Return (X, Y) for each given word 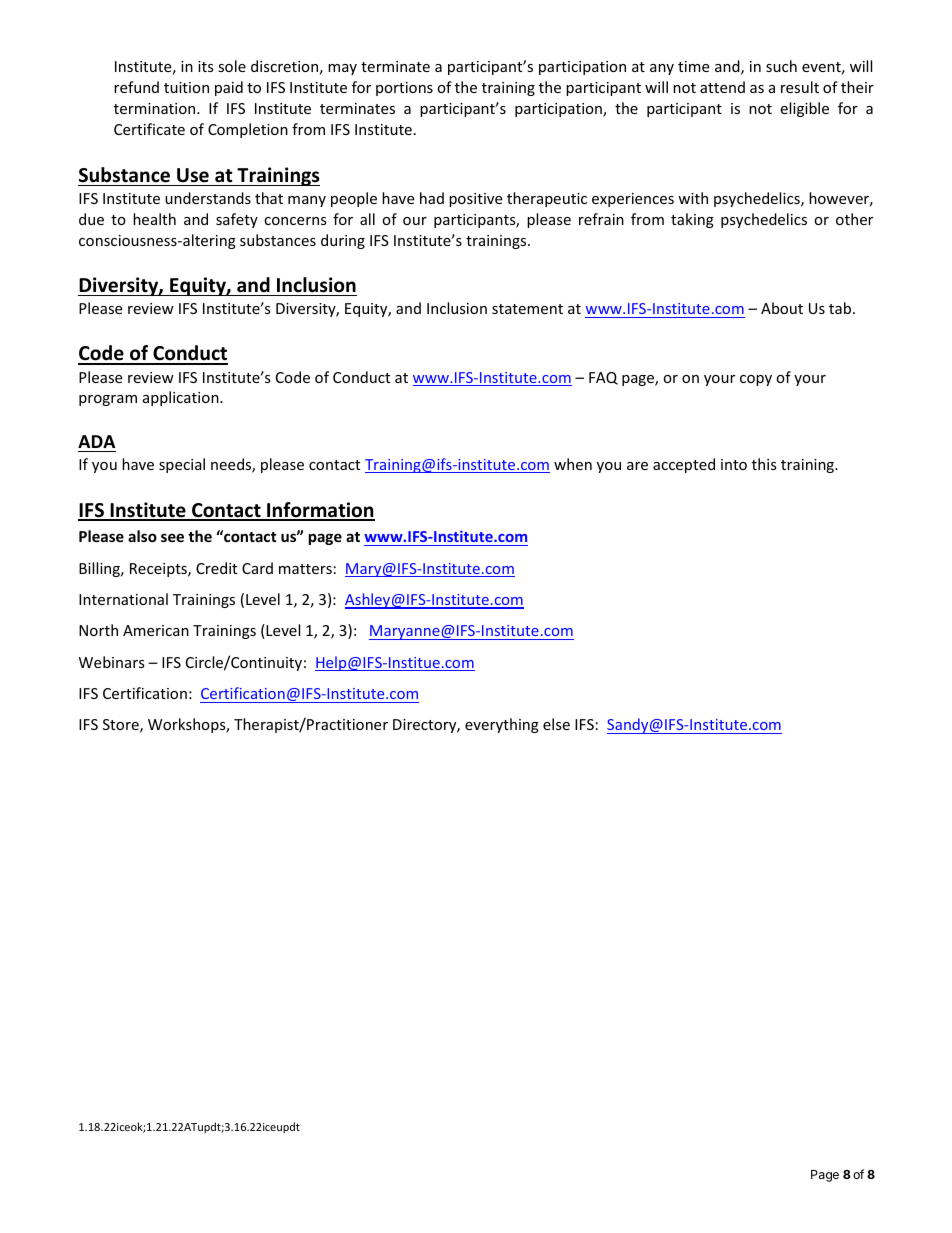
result (800, 87)
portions (404, 89)
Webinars (112, 662)
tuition (186, 87)
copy (756, 380)
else (556, 724)
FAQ (603, 378)
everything (502, 725)
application (182, 398)
